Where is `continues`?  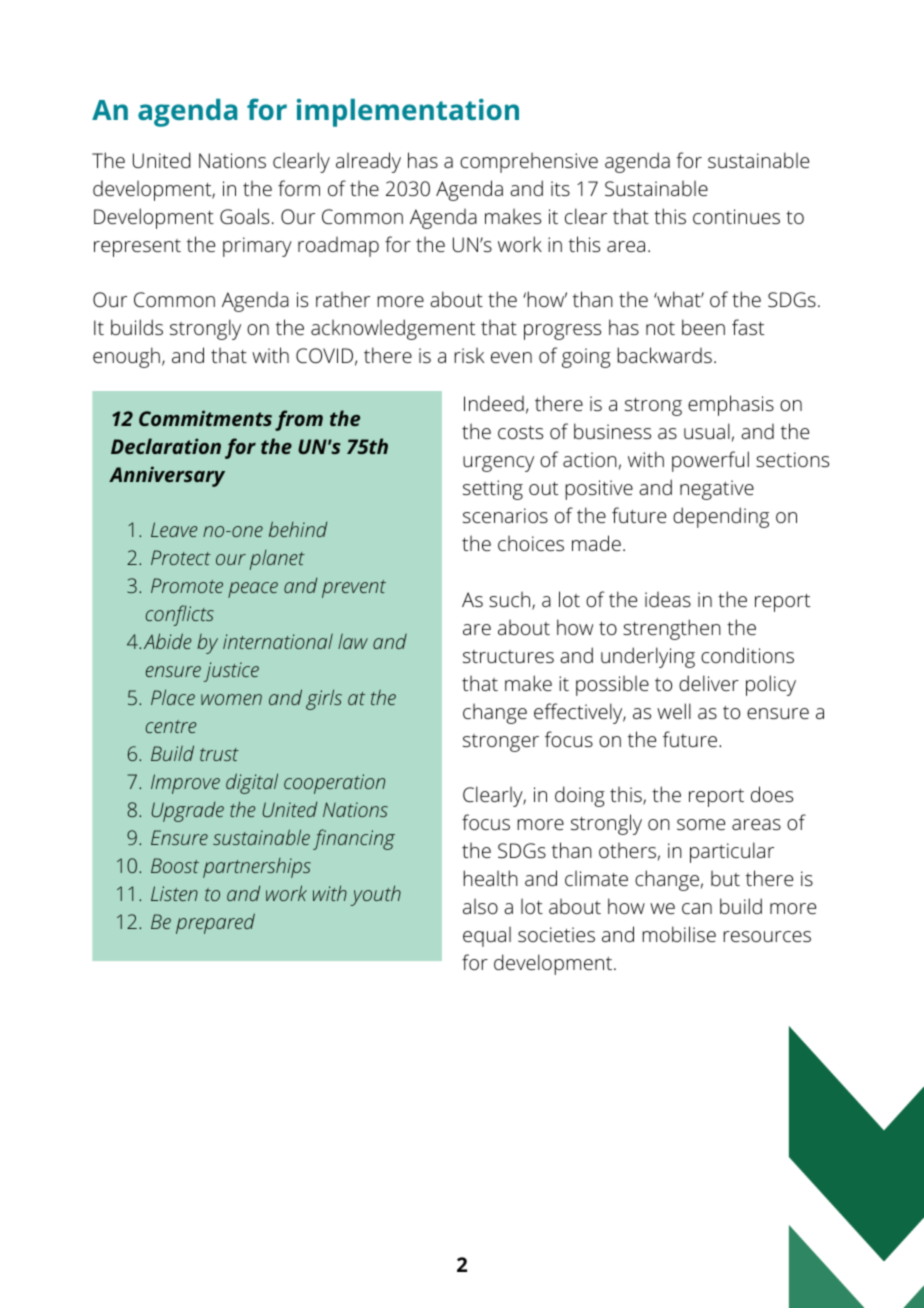
continues is located at coordinates (736, 216).
